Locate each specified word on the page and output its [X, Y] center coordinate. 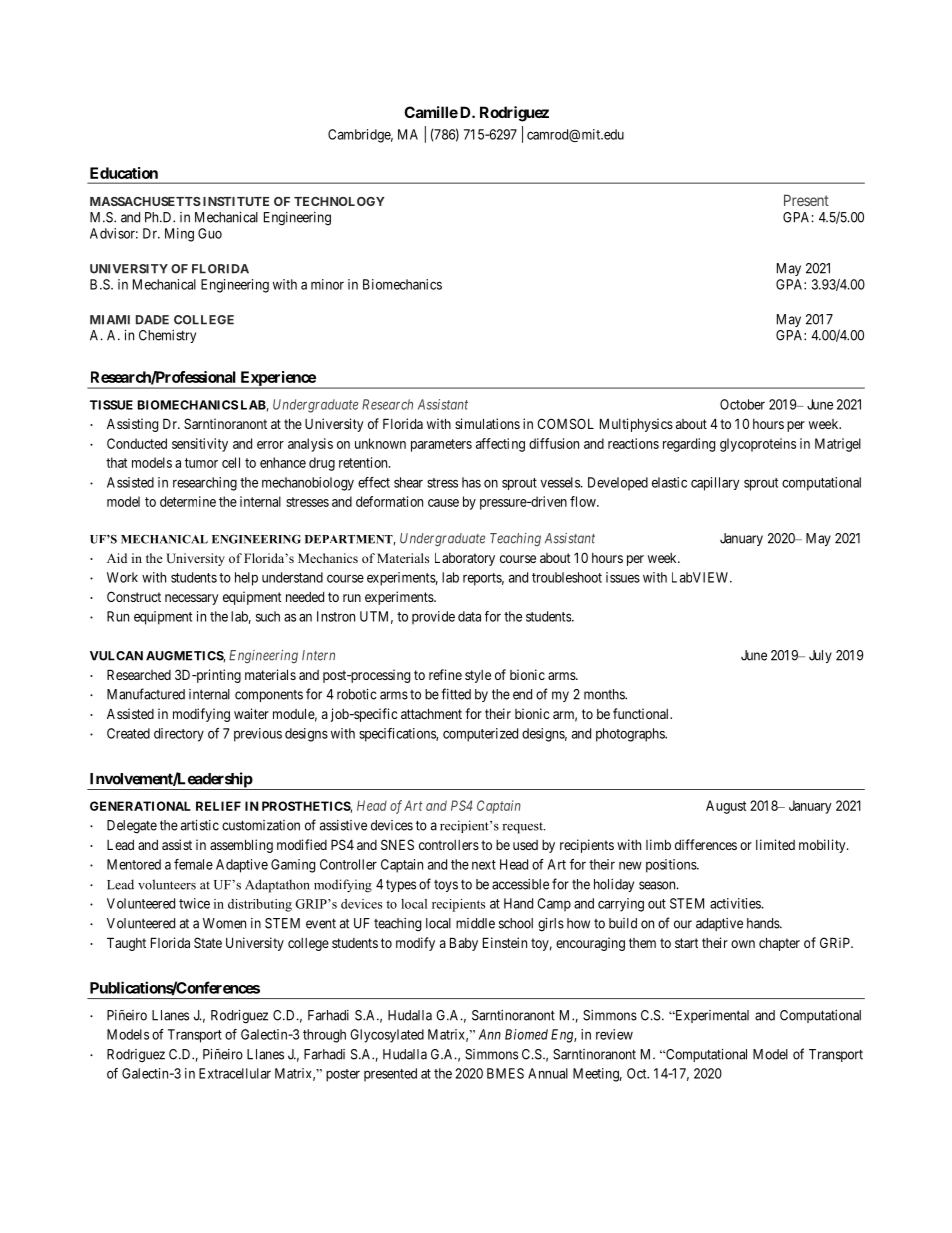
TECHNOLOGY [339, 201]
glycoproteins [758, 445]
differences [706, 844]
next [484, 865]
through [324, 1036]
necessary [192, 599]
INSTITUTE [236, 201]
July [820, 656]
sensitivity [200, 445]
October [742, 404]
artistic [200, 825]
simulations [487, 423]
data [469, 616]
